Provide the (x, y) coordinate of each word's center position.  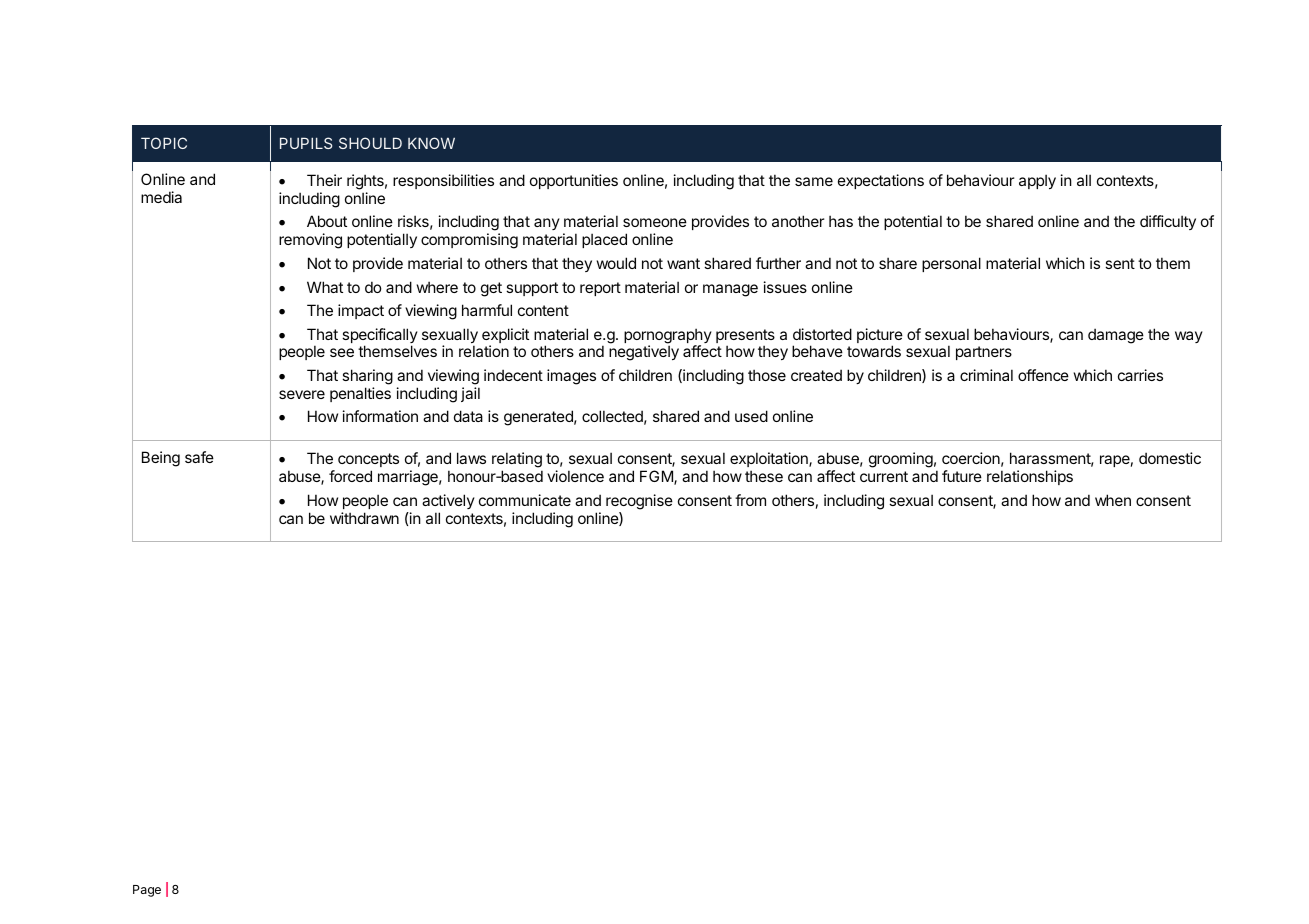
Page (147, 891)
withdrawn (364, 518)
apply (1037, 181)
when (1113, 500)
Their (324, 180)
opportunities (574, 181)
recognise (639, 502)
